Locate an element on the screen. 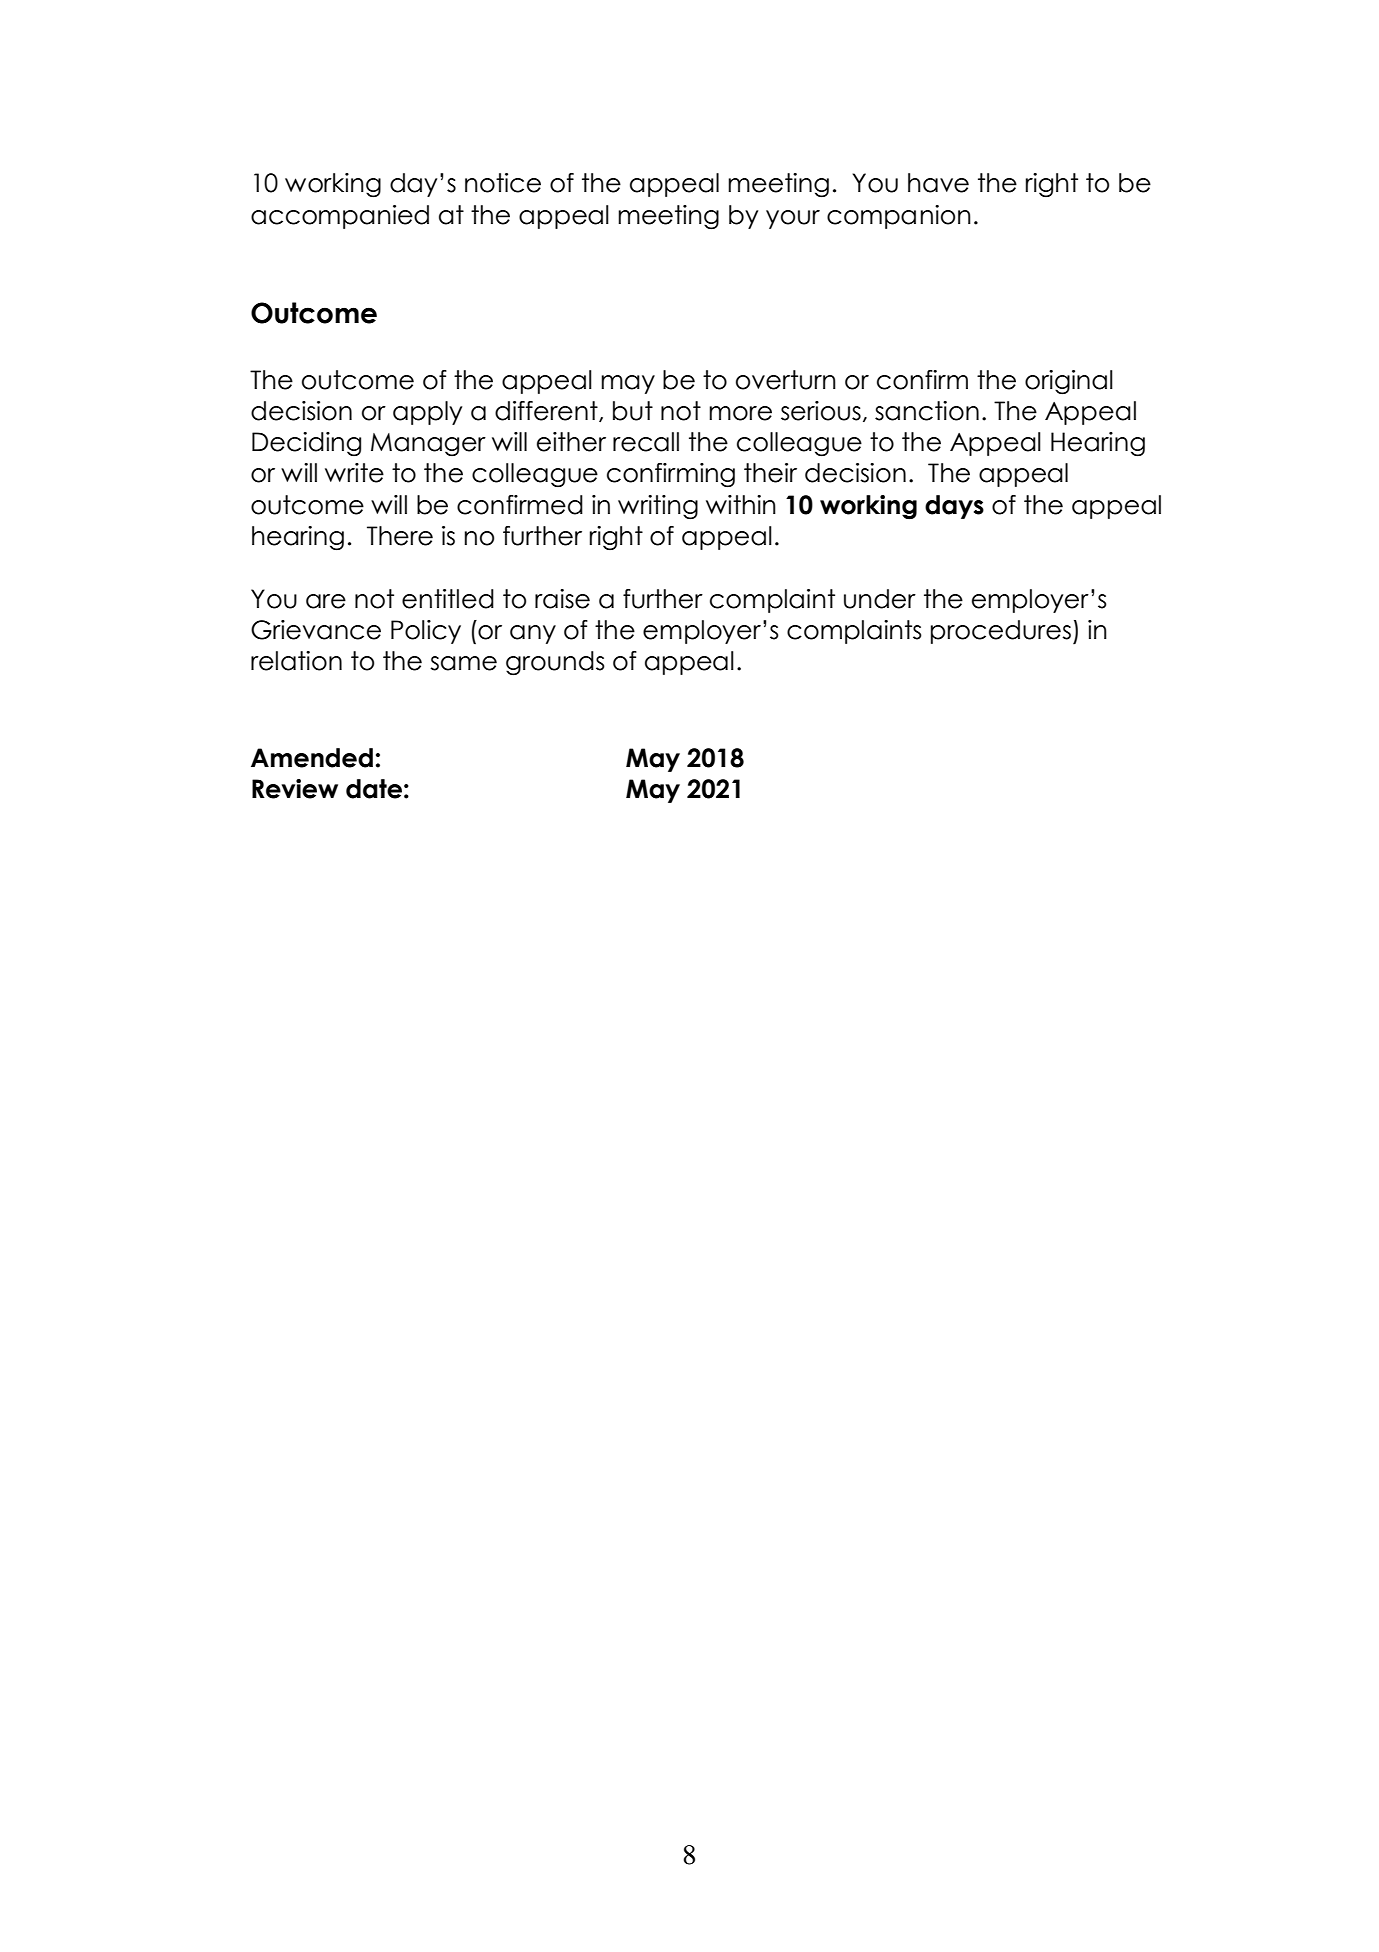 This screenshot has width=1379, height=1952. write is located at coordinates (354, 473).
